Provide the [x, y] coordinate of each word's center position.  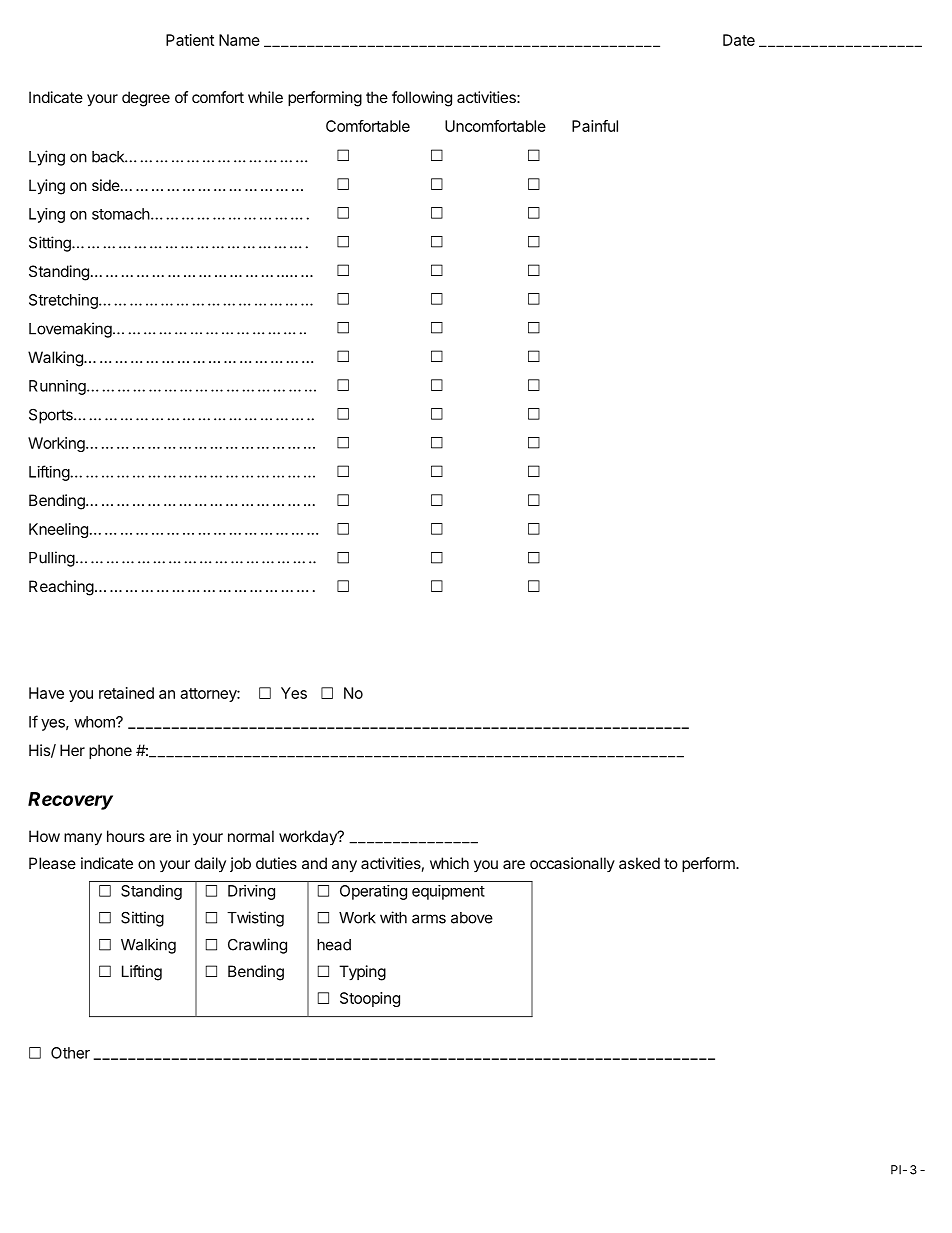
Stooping [370, 999]
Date [739, 40]
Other [70, 1053]
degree [146, 99]
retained [126, 693]
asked [639, 863]
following [422, 99]
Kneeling [58, 530]
